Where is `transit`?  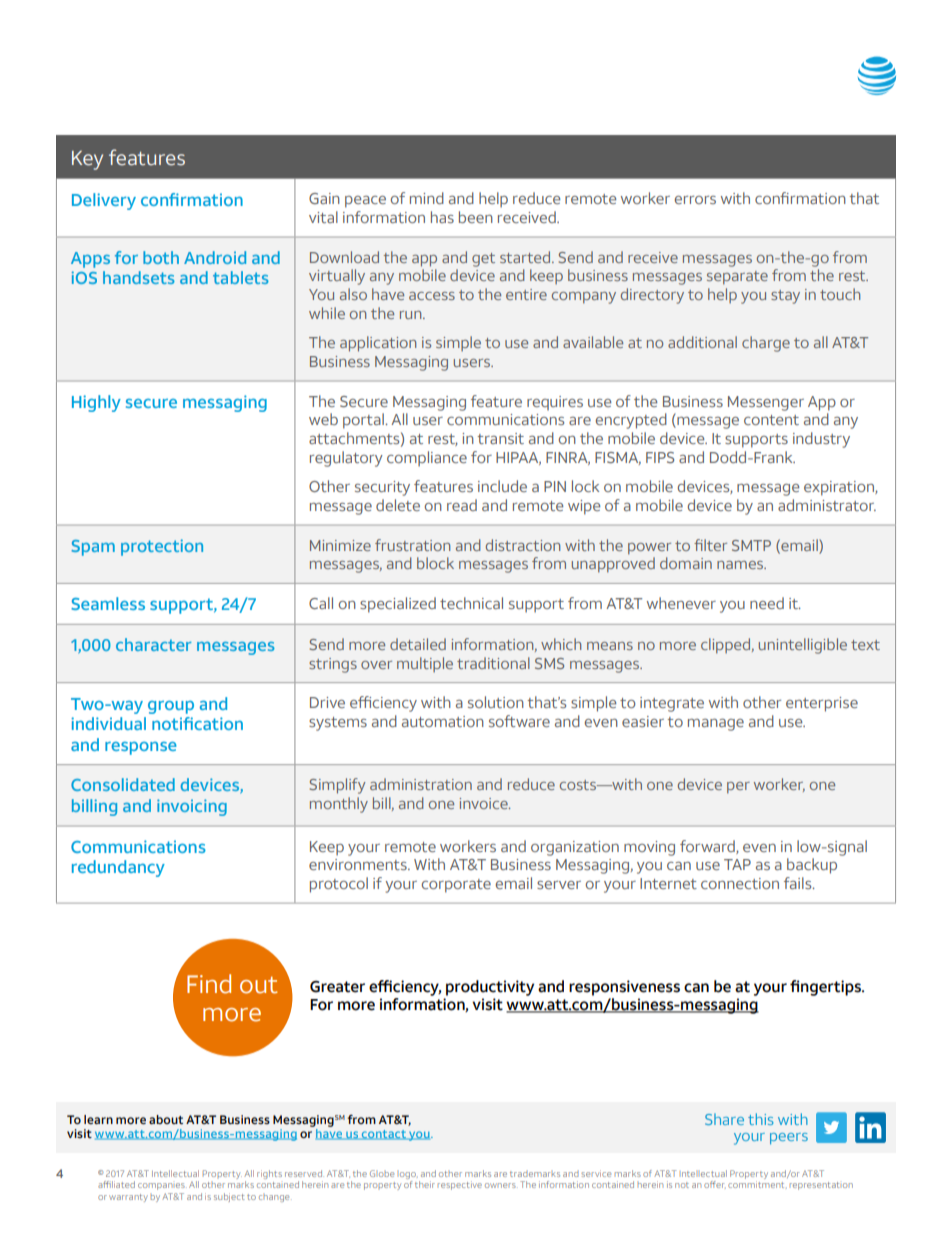
transit is located at coordinates (500, 438).
